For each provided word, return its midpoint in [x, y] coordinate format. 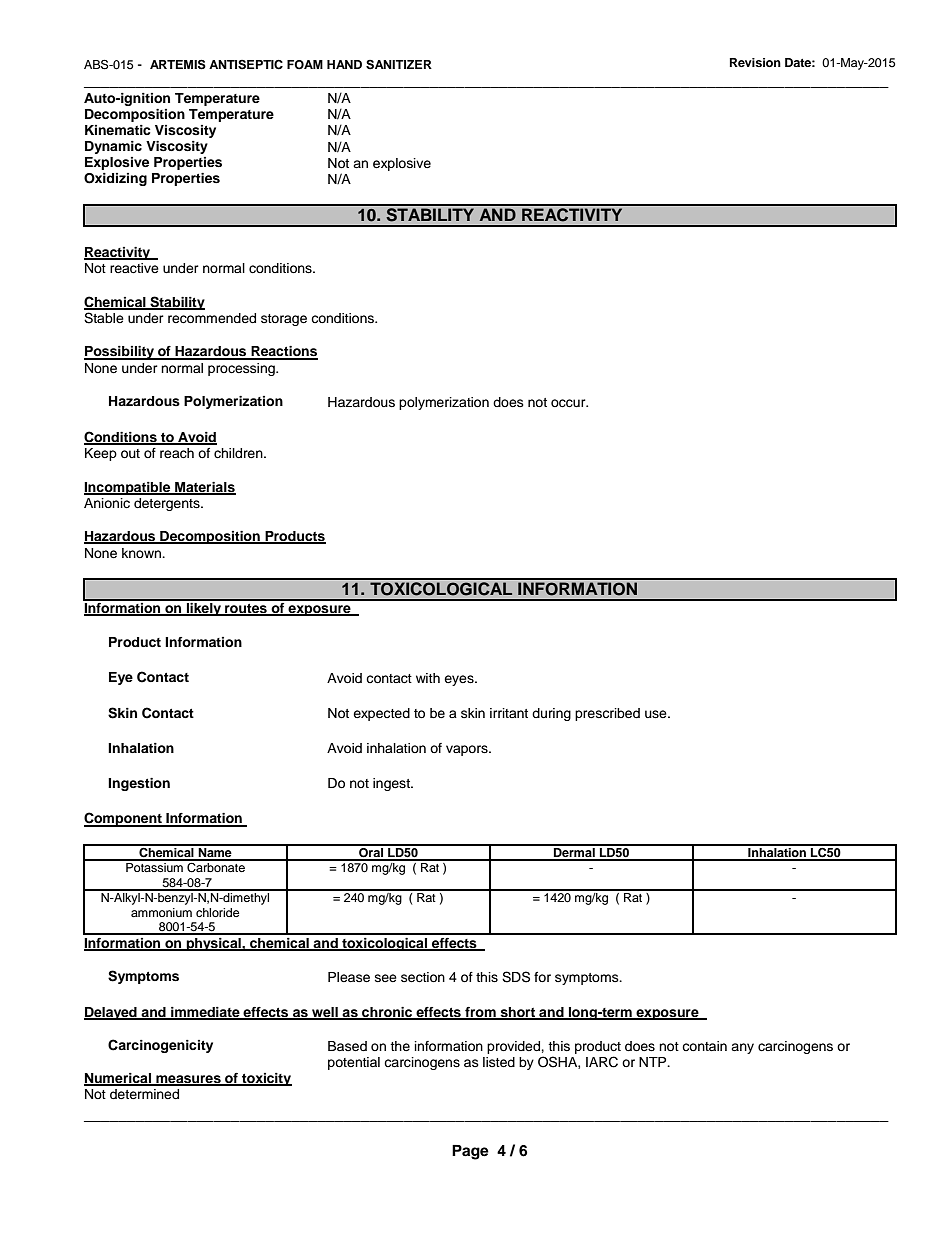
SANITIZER [399, 65]
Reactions [283, 352]
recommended [212, 318]
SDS [516, 977]
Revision [755, 62]
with [428, 678]
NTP [654, 1062]
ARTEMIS [178, 64]
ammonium [161, 912]
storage [284, 320]
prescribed [607, 714]
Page [470, 1152]
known [142, 553]
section [423, 977]
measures [188, 1080]
